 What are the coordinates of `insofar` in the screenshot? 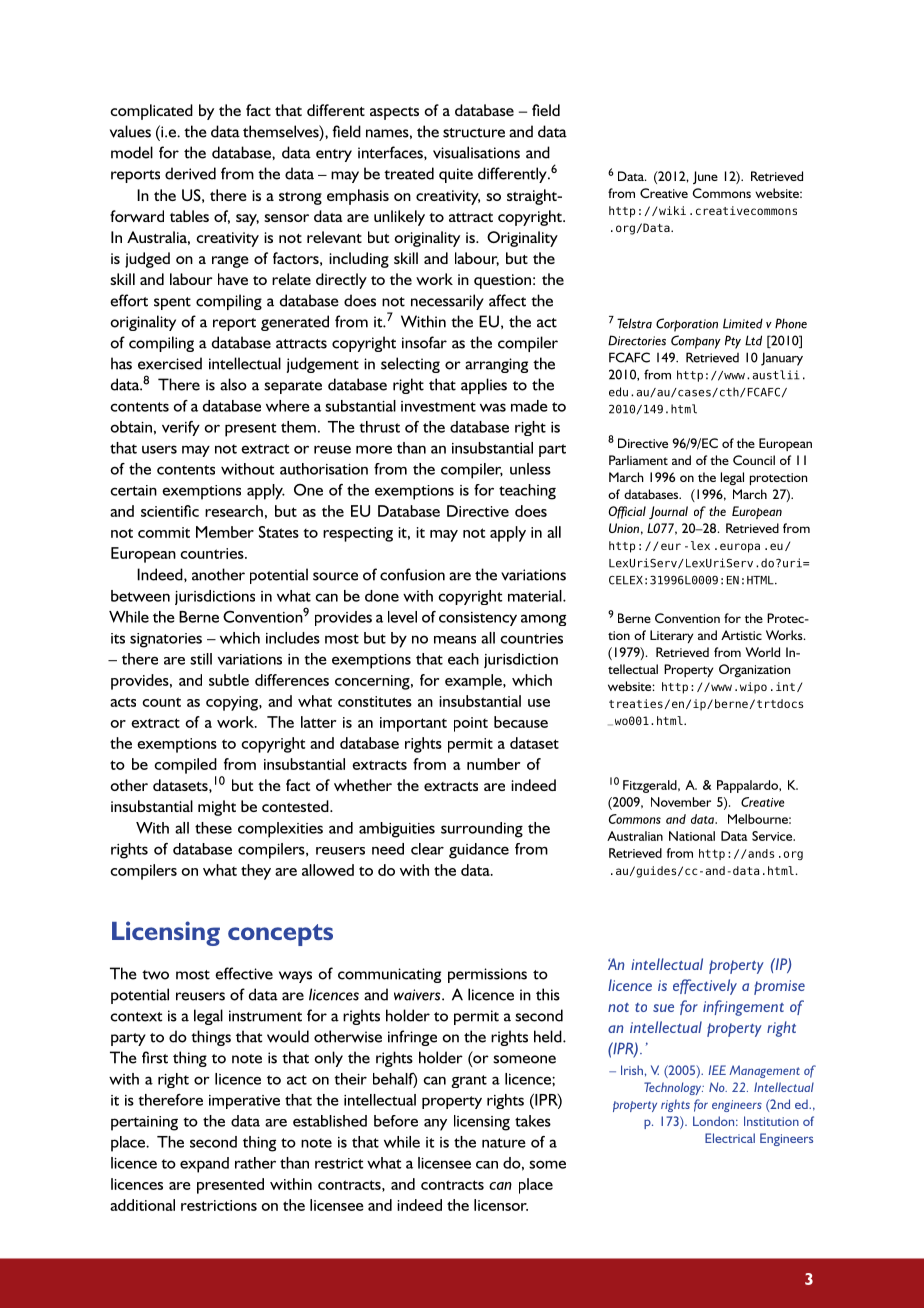 It's located at (424, 342).
